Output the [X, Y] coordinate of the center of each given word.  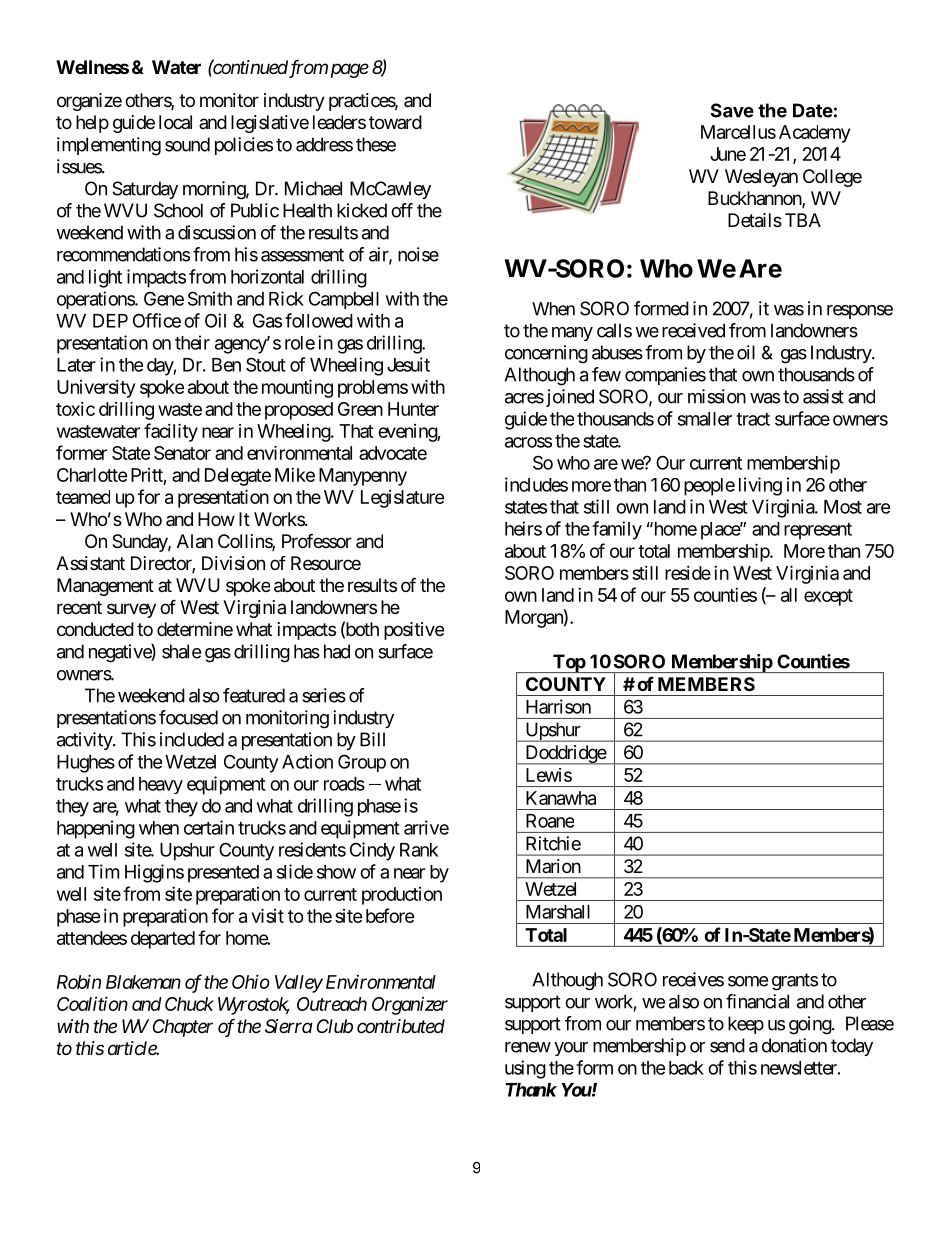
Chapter [183, 1028]
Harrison [558, 706]
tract [753, 419]
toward [395, 122]
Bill [372, 739]
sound [187, 144]
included [192, 739]
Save [732, 110]
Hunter [413, 409]
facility [171, 432]
